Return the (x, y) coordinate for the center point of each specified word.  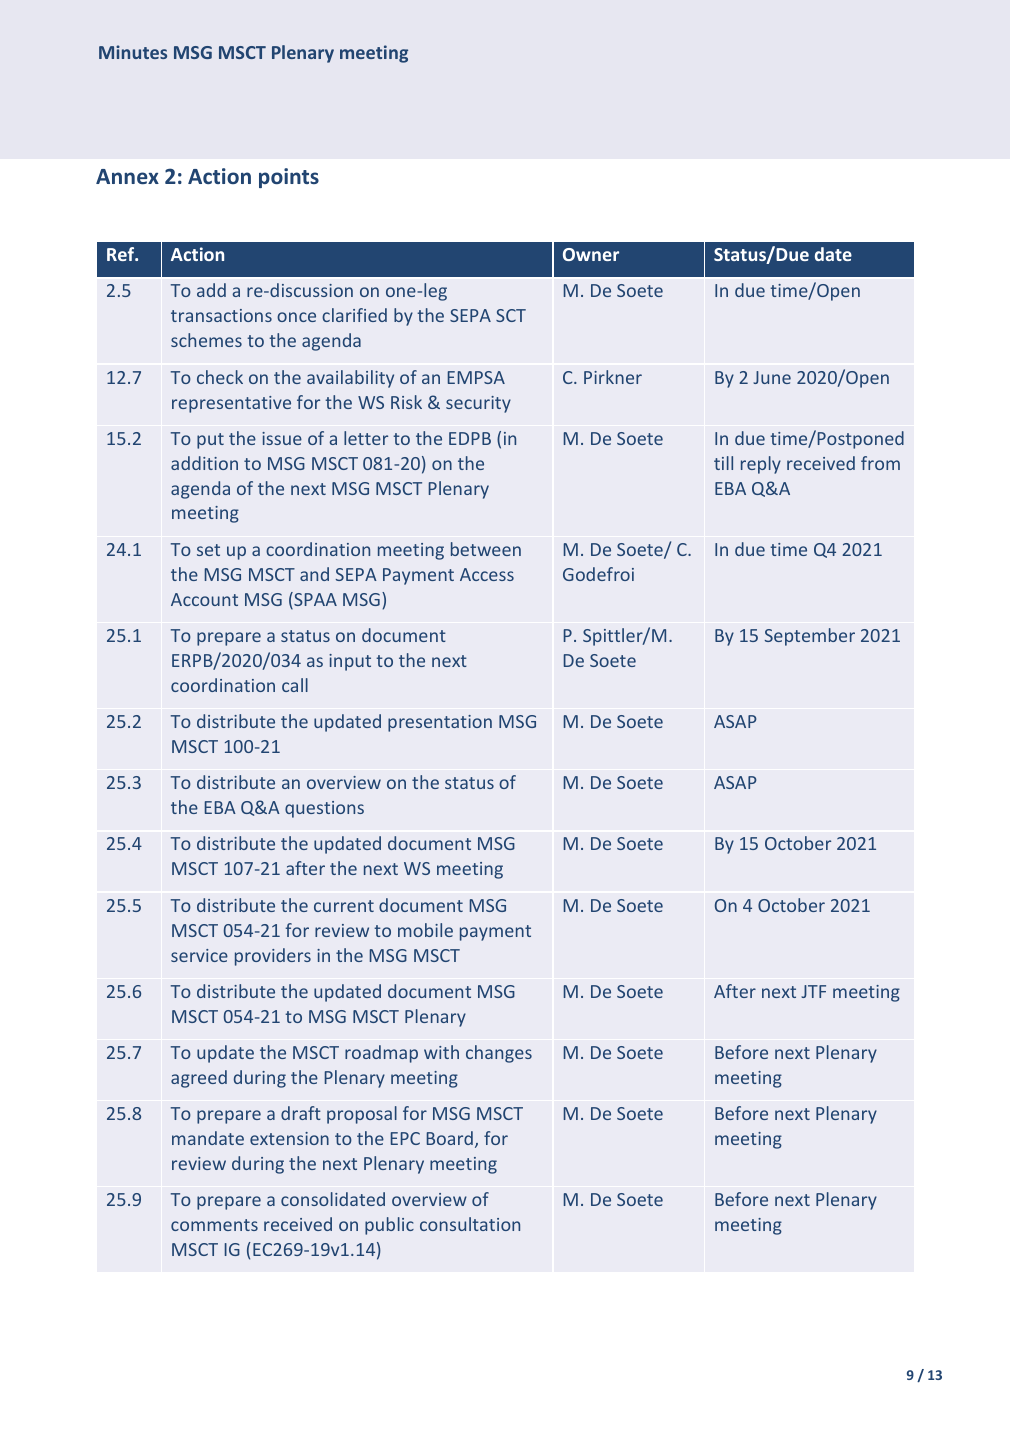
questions (324, 809)
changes (499, 1054)
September (810, 637)
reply (761, 465)
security (478, 404)
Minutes (133, 52)
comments (214, 1225)
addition (204, 463)
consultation (470, 1224)
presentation (440, 723)
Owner (591, 254)
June (772, 377)
